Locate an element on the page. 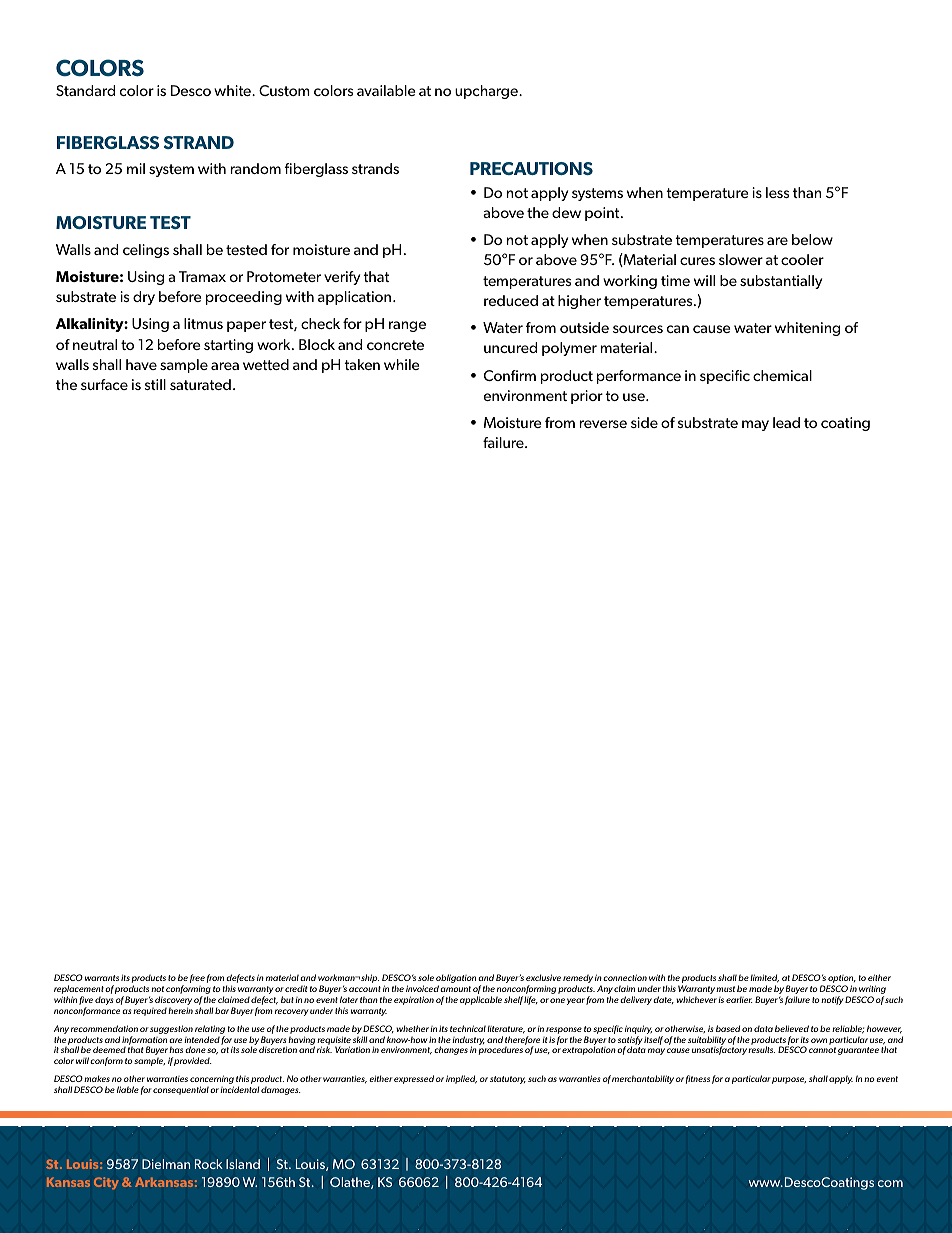  limited is located at coordinates (764, 978).
